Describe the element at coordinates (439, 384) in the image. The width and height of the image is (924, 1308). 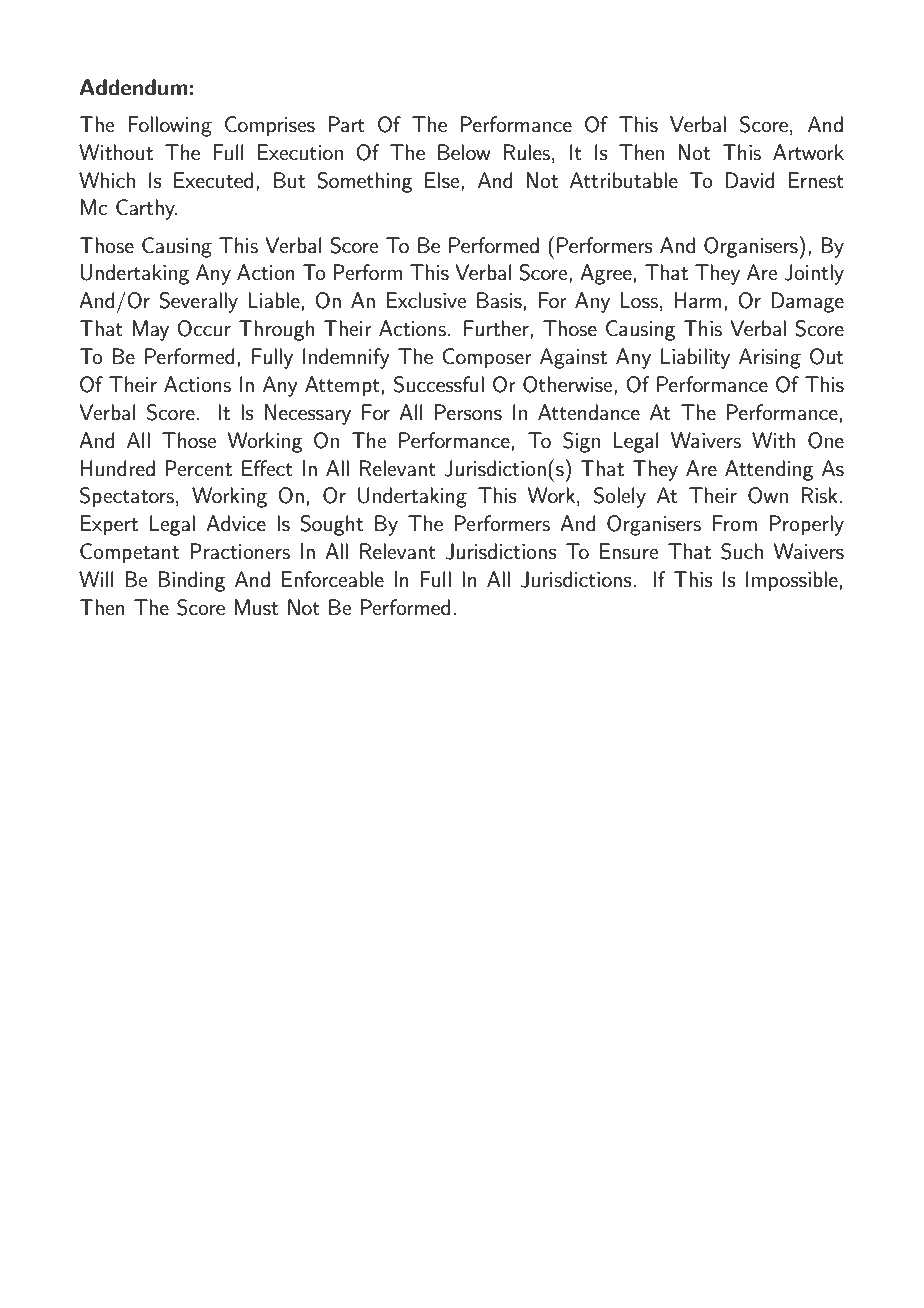
I see `Successful` at that location.
